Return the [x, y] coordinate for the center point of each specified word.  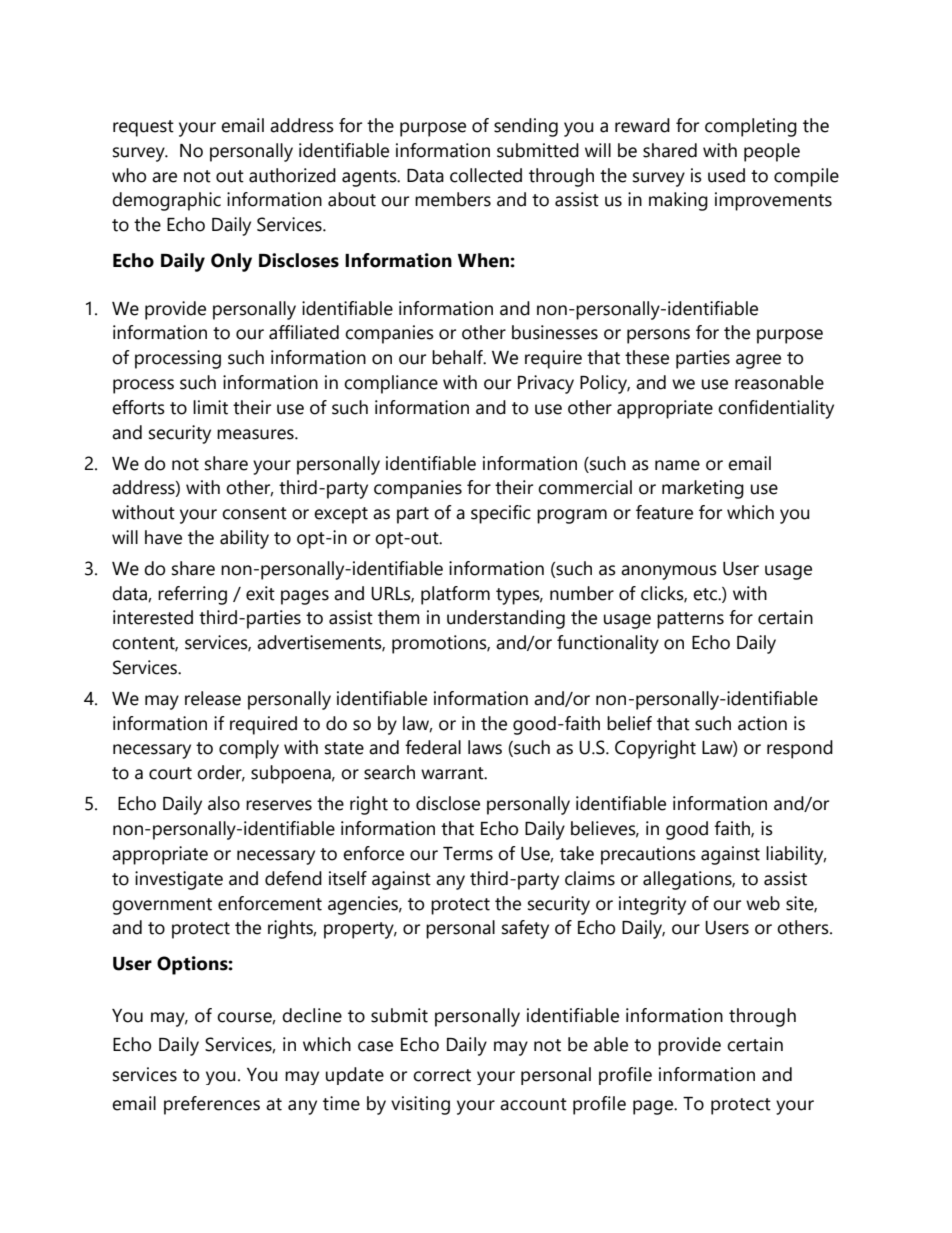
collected [486, 175]
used [726, 175]
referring [192, 595]
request [143, 128]
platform [455, 595]
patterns [690, 620]
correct [442, 1075]
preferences [212, 1105]
